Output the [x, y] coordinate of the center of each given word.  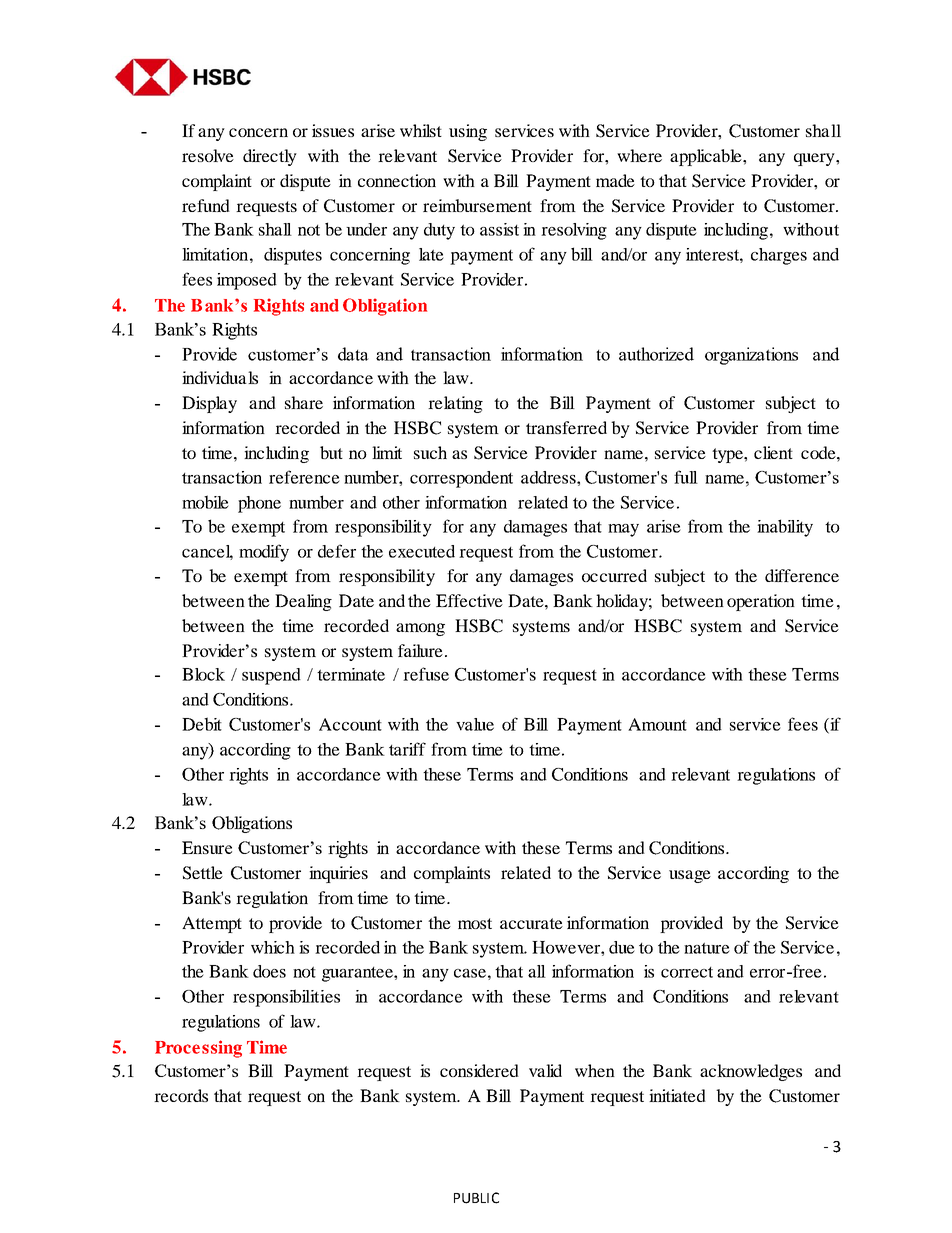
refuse [426, 674]
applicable [707, 157]
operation [761, 602]
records [181, 1095]
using [468, 132]
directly [270, 157]
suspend [271, 676]
